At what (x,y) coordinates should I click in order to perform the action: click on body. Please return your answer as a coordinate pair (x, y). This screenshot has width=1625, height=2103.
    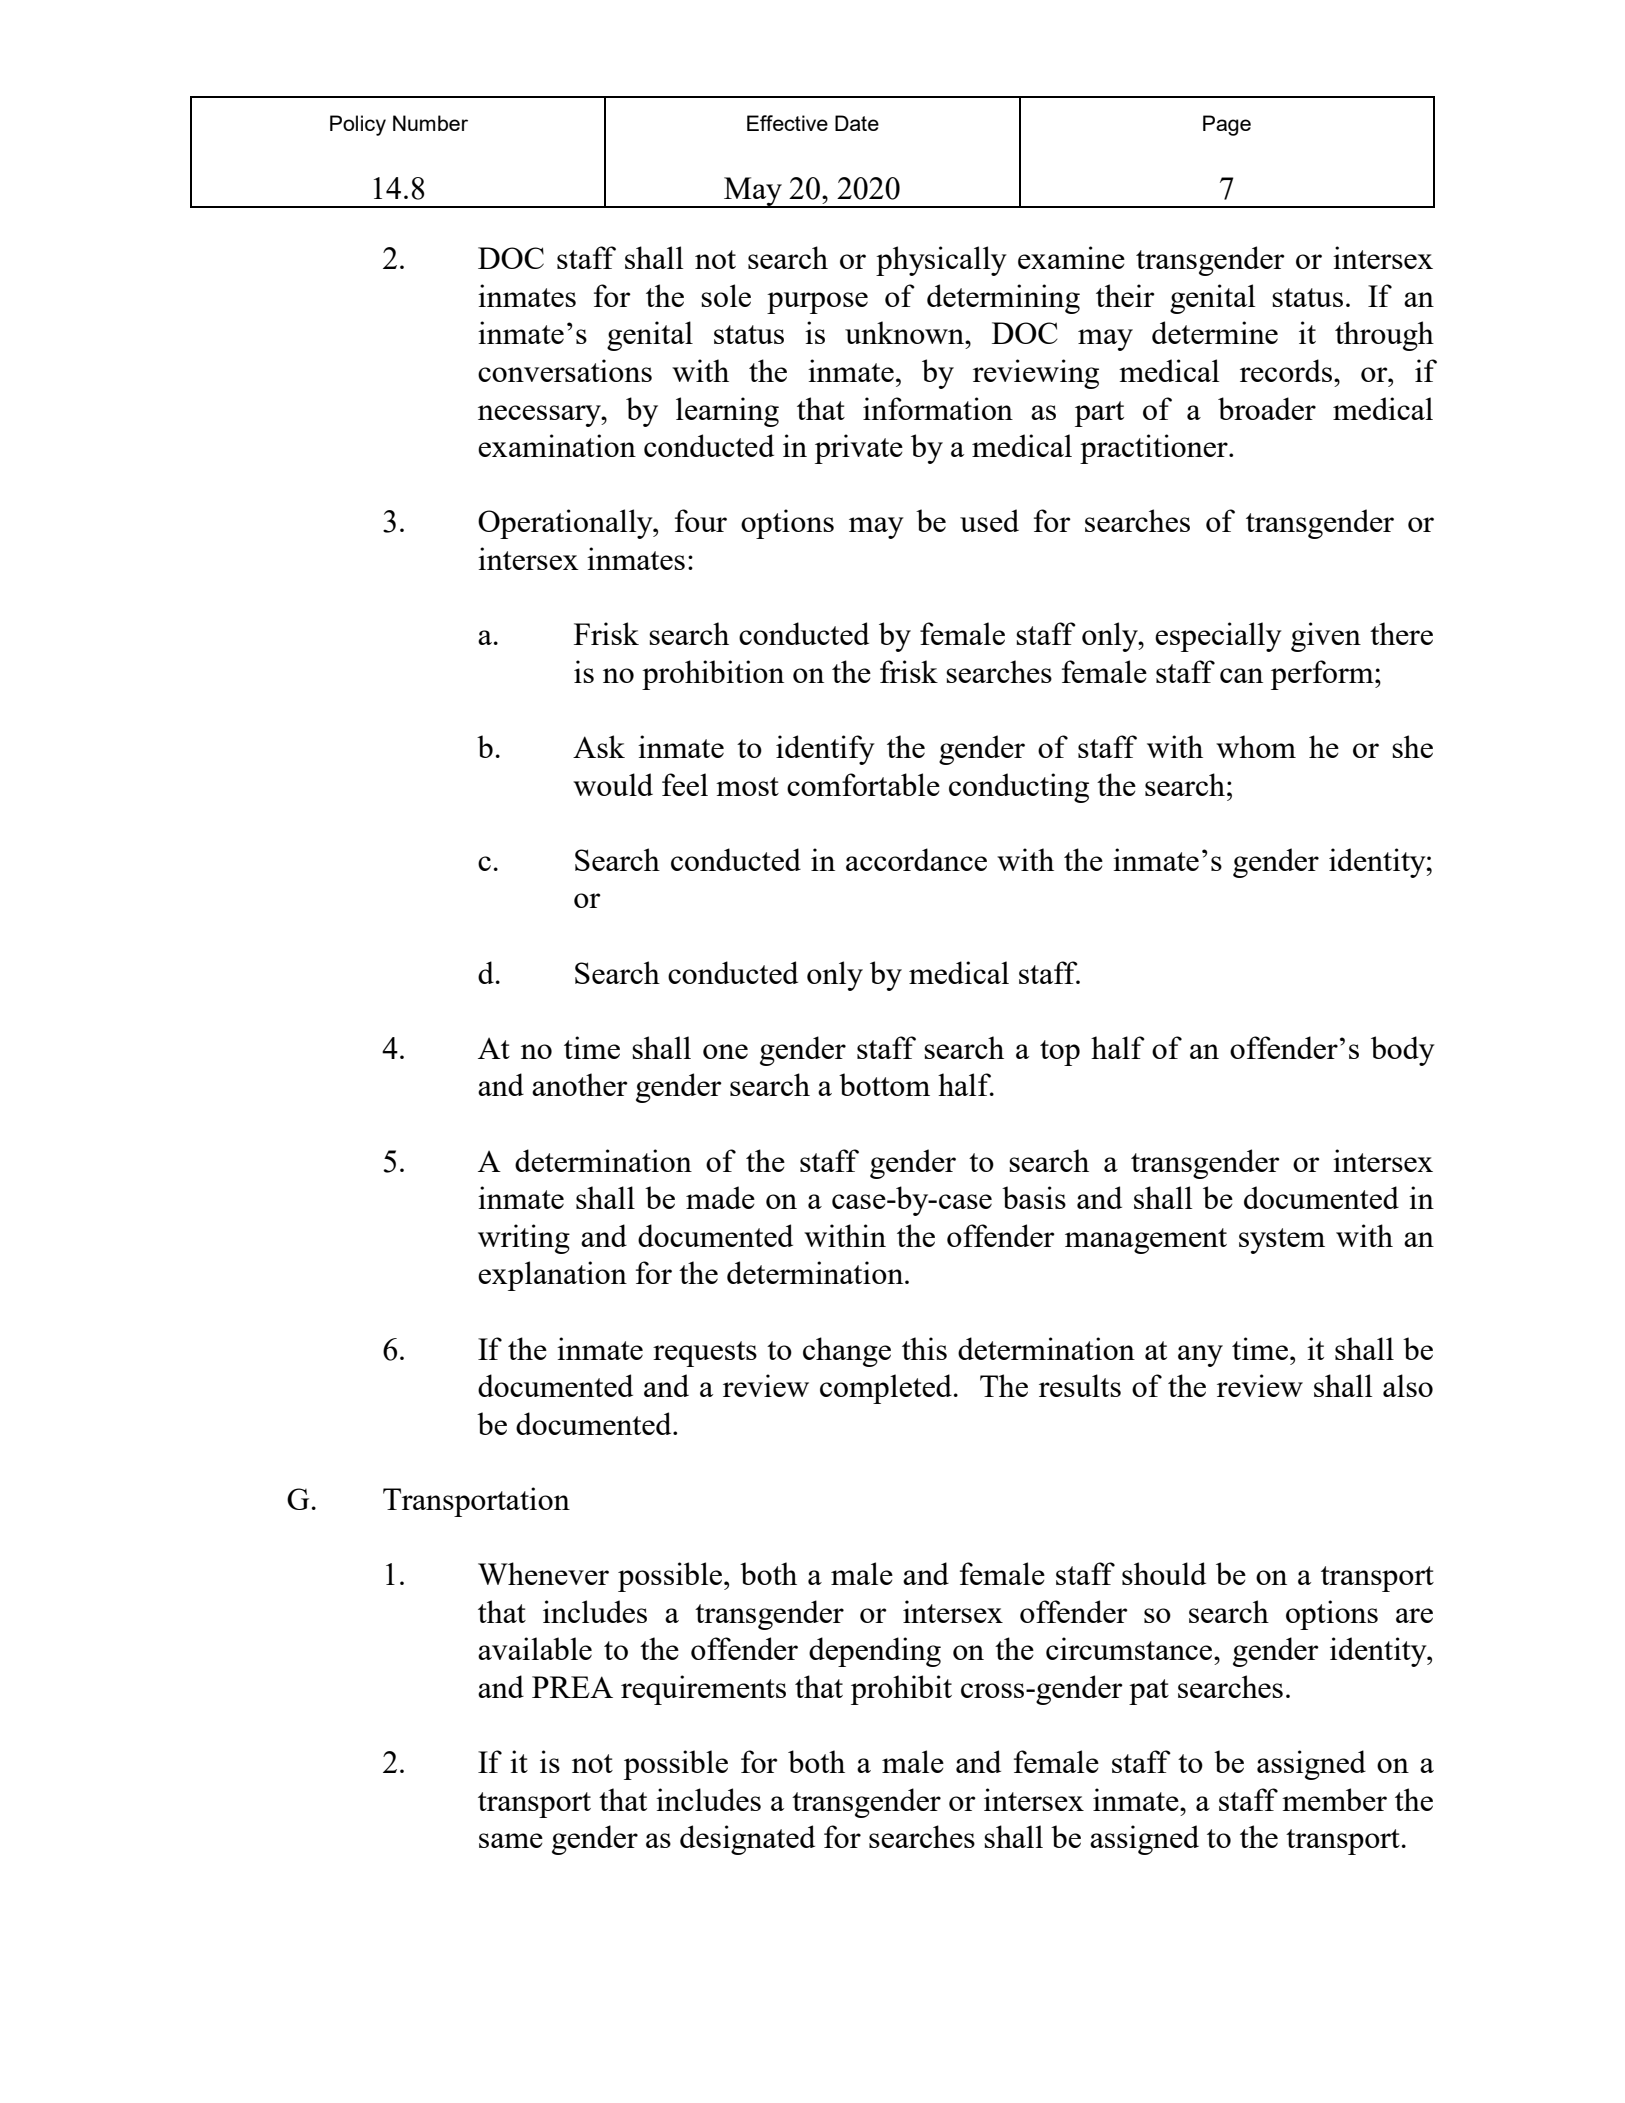
    Looking at the image, I should click on (1403, 1051).
